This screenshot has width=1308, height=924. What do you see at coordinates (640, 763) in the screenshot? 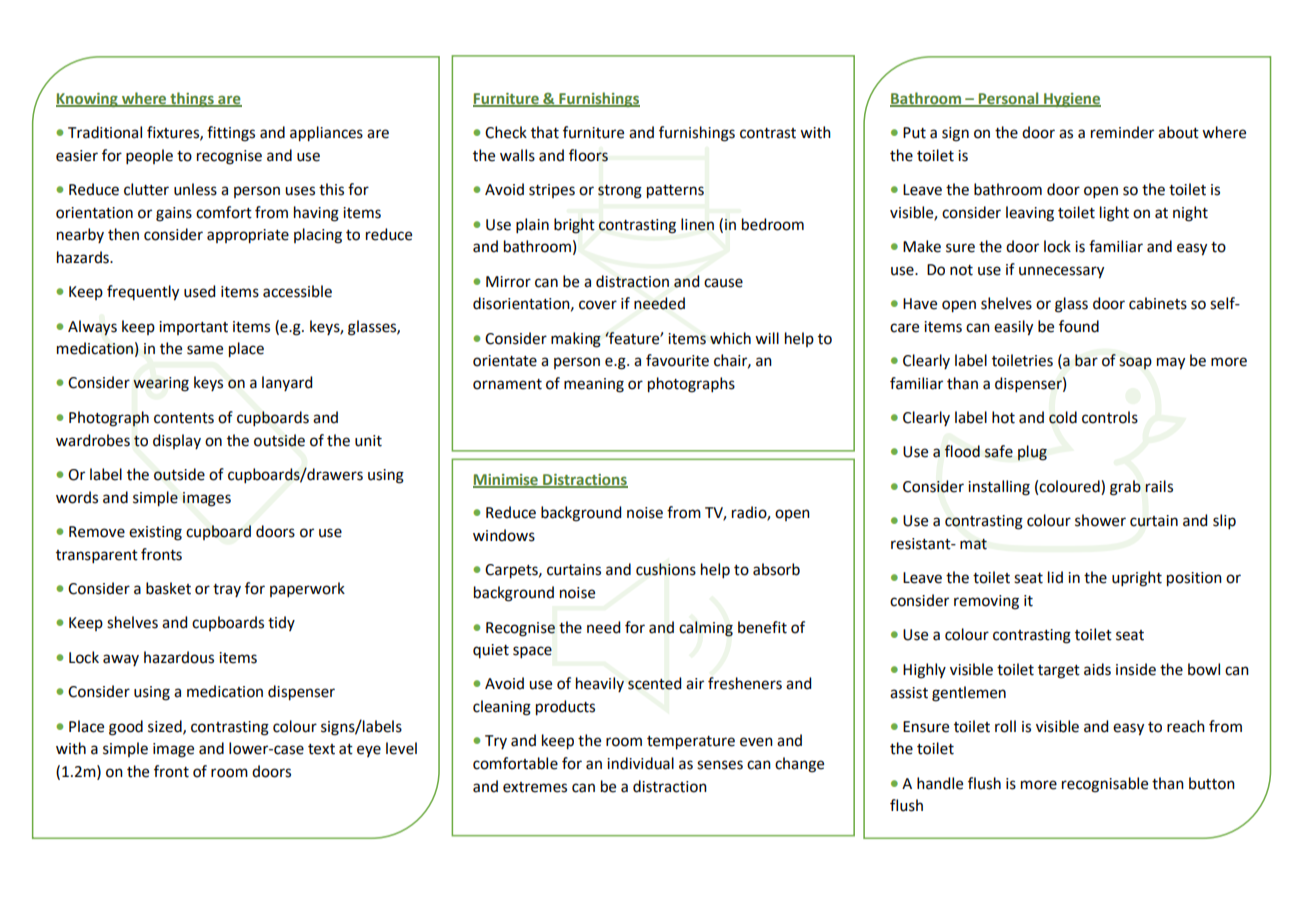
I see `individual` at bounding box center [640, 763].
